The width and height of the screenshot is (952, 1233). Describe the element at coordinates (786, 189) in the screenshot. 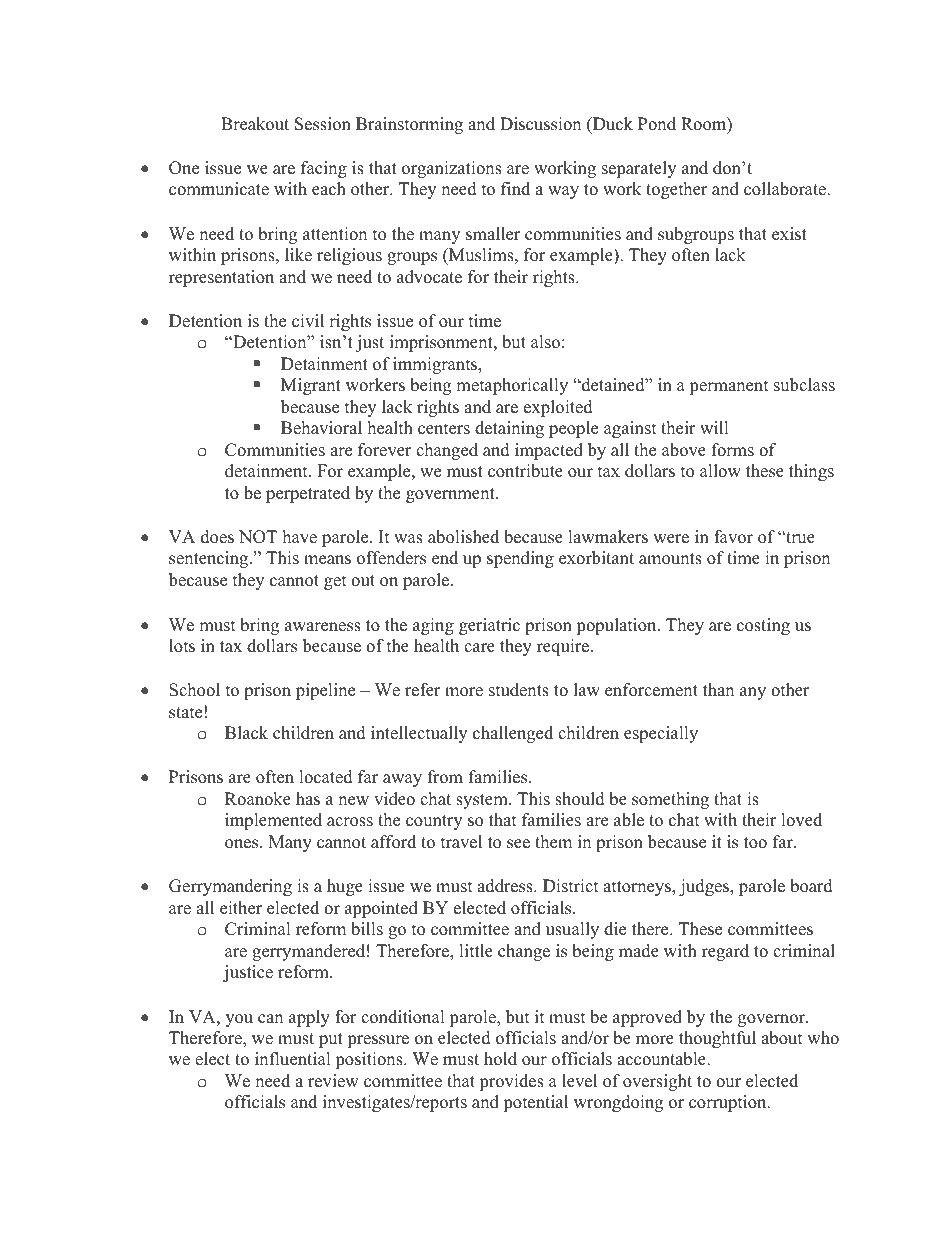

I see `collaborate` at that location.
